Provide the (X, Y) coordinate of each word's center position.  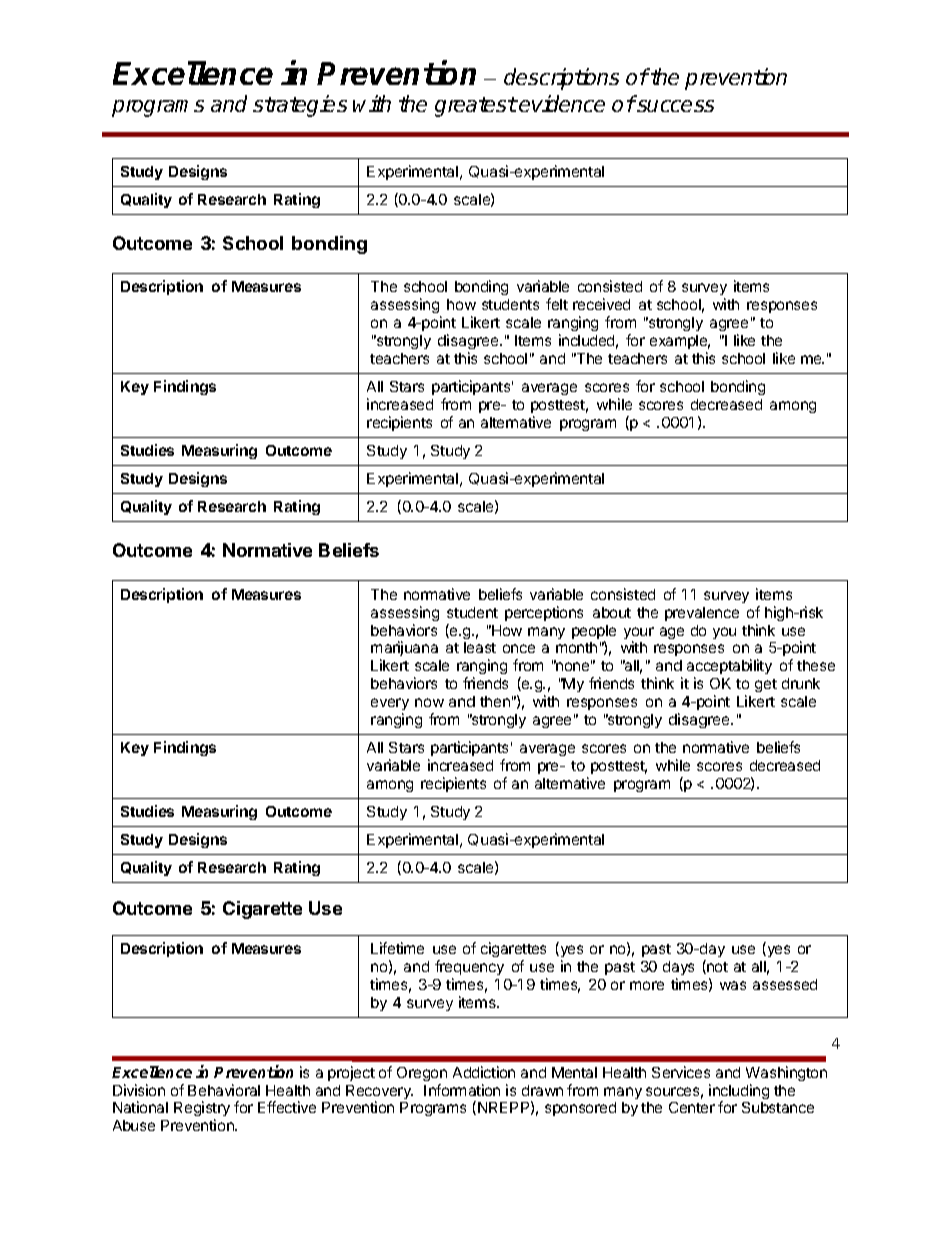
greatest (476, 107)
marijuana (404, 650)
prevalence (702, 614)
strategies (300, 106)
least (480, 647)
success (674, 106)
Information (462, 1090)
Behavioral (224, 1090)
